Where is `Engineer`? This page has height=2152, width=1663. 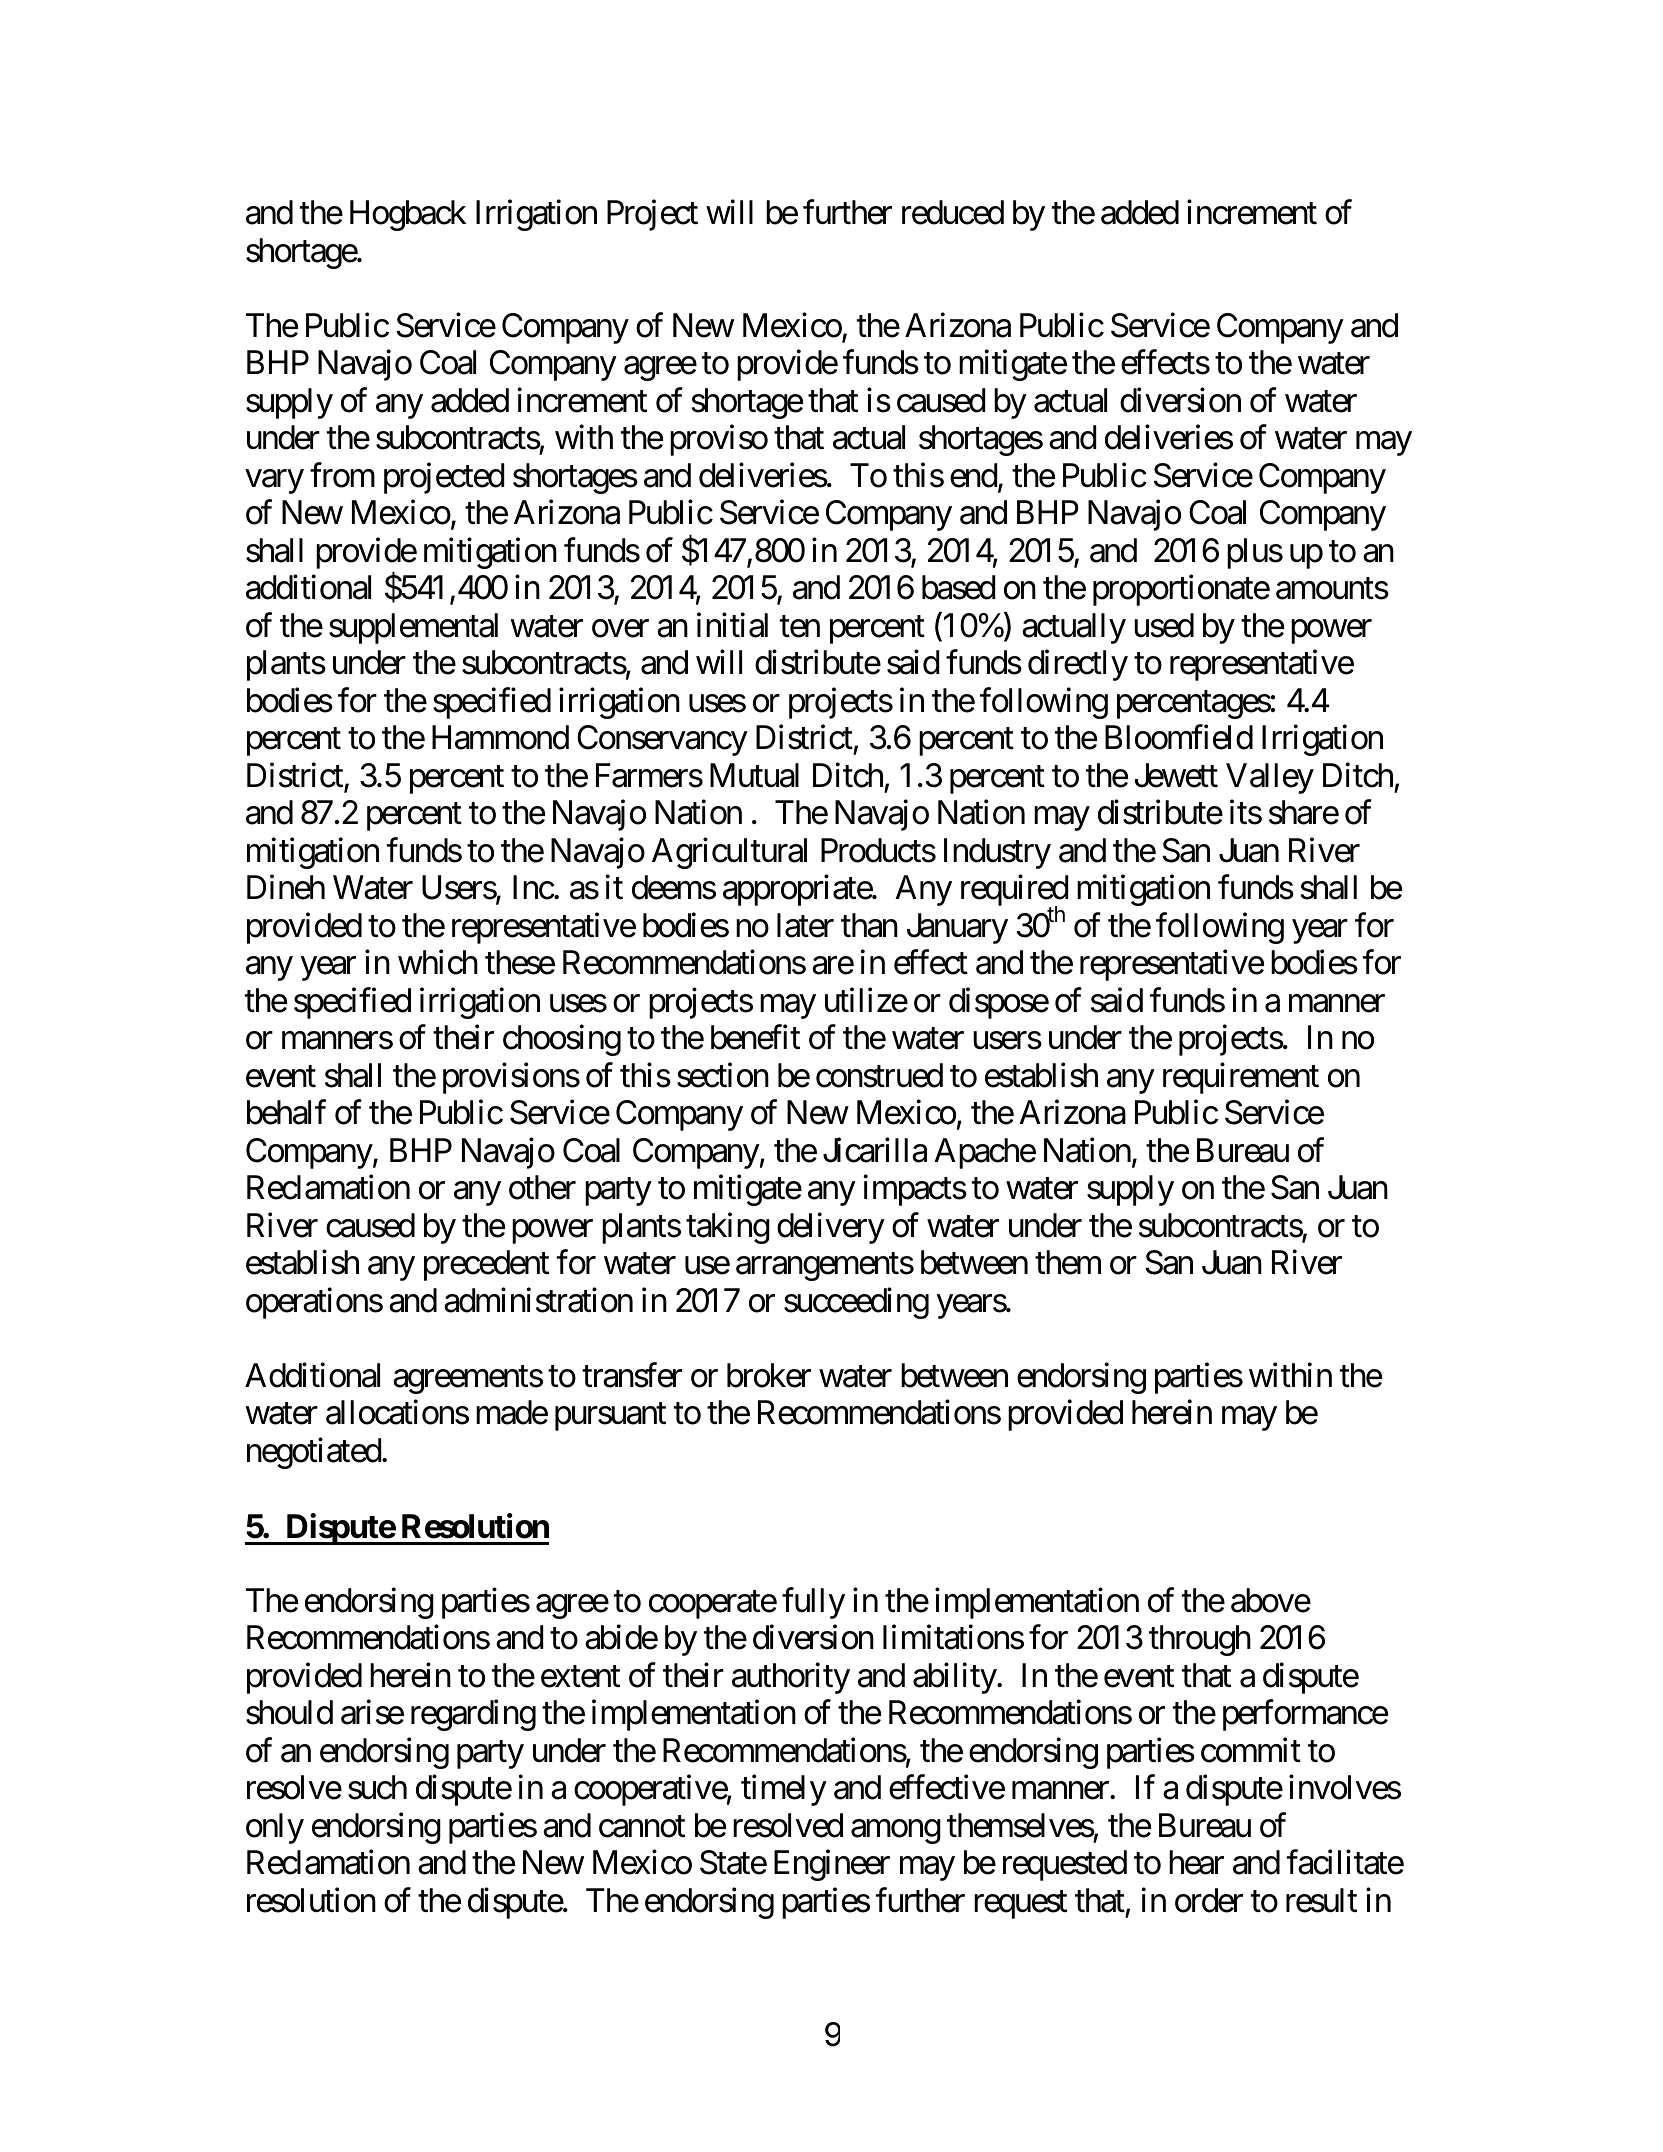 Engineer is located at coordinates (832, 1865).
